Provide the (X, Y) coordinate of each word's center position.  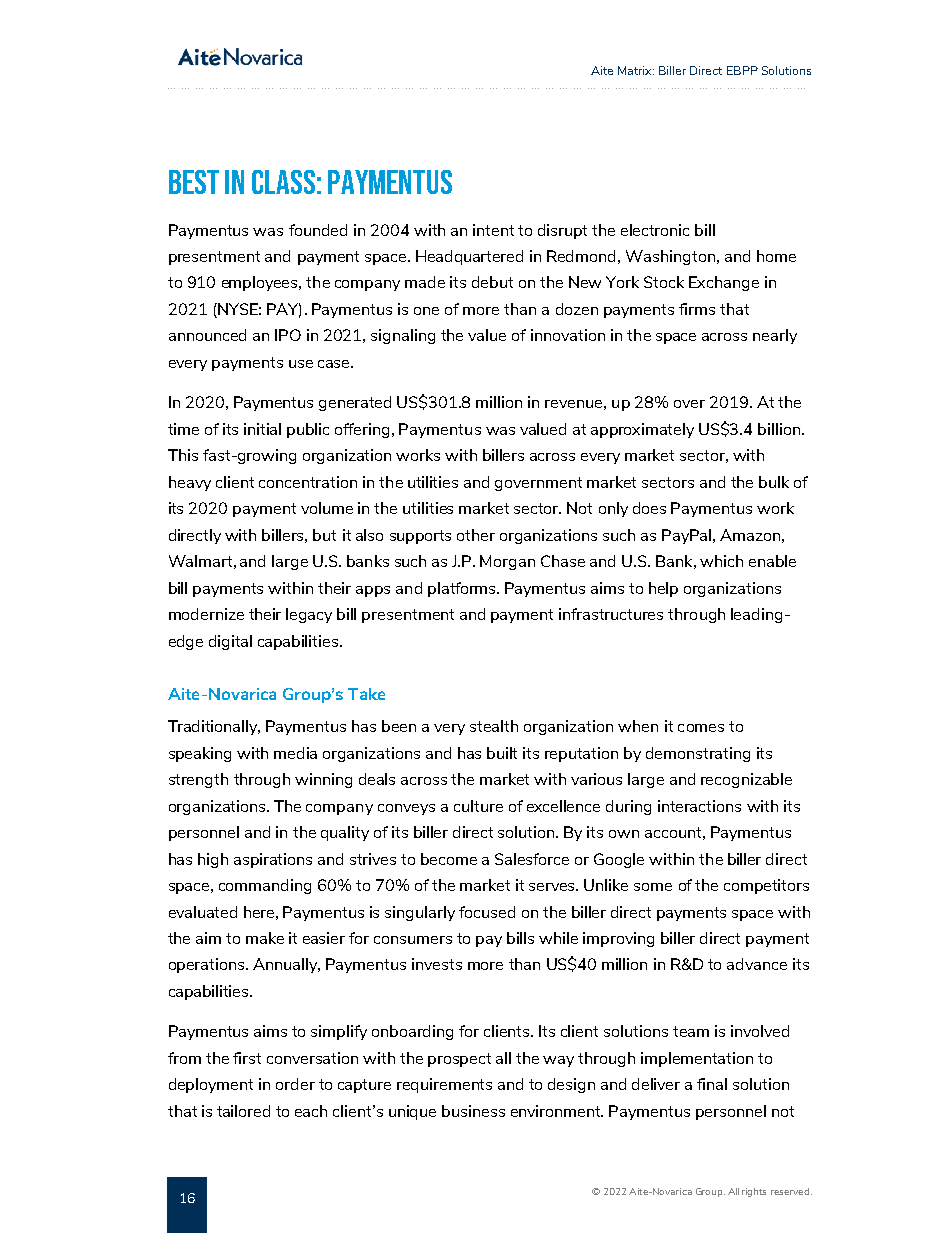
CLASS (283, 182)
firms (697, 309)
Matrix (636, 70)
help (663, 589)
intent (493, 230)
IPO (288, 335)
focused (487, 912)
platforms (463, 589)
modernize (206, 614)
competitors (766, 886)
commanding (265, 886)
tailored (243, 1111)
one (426, 311)
